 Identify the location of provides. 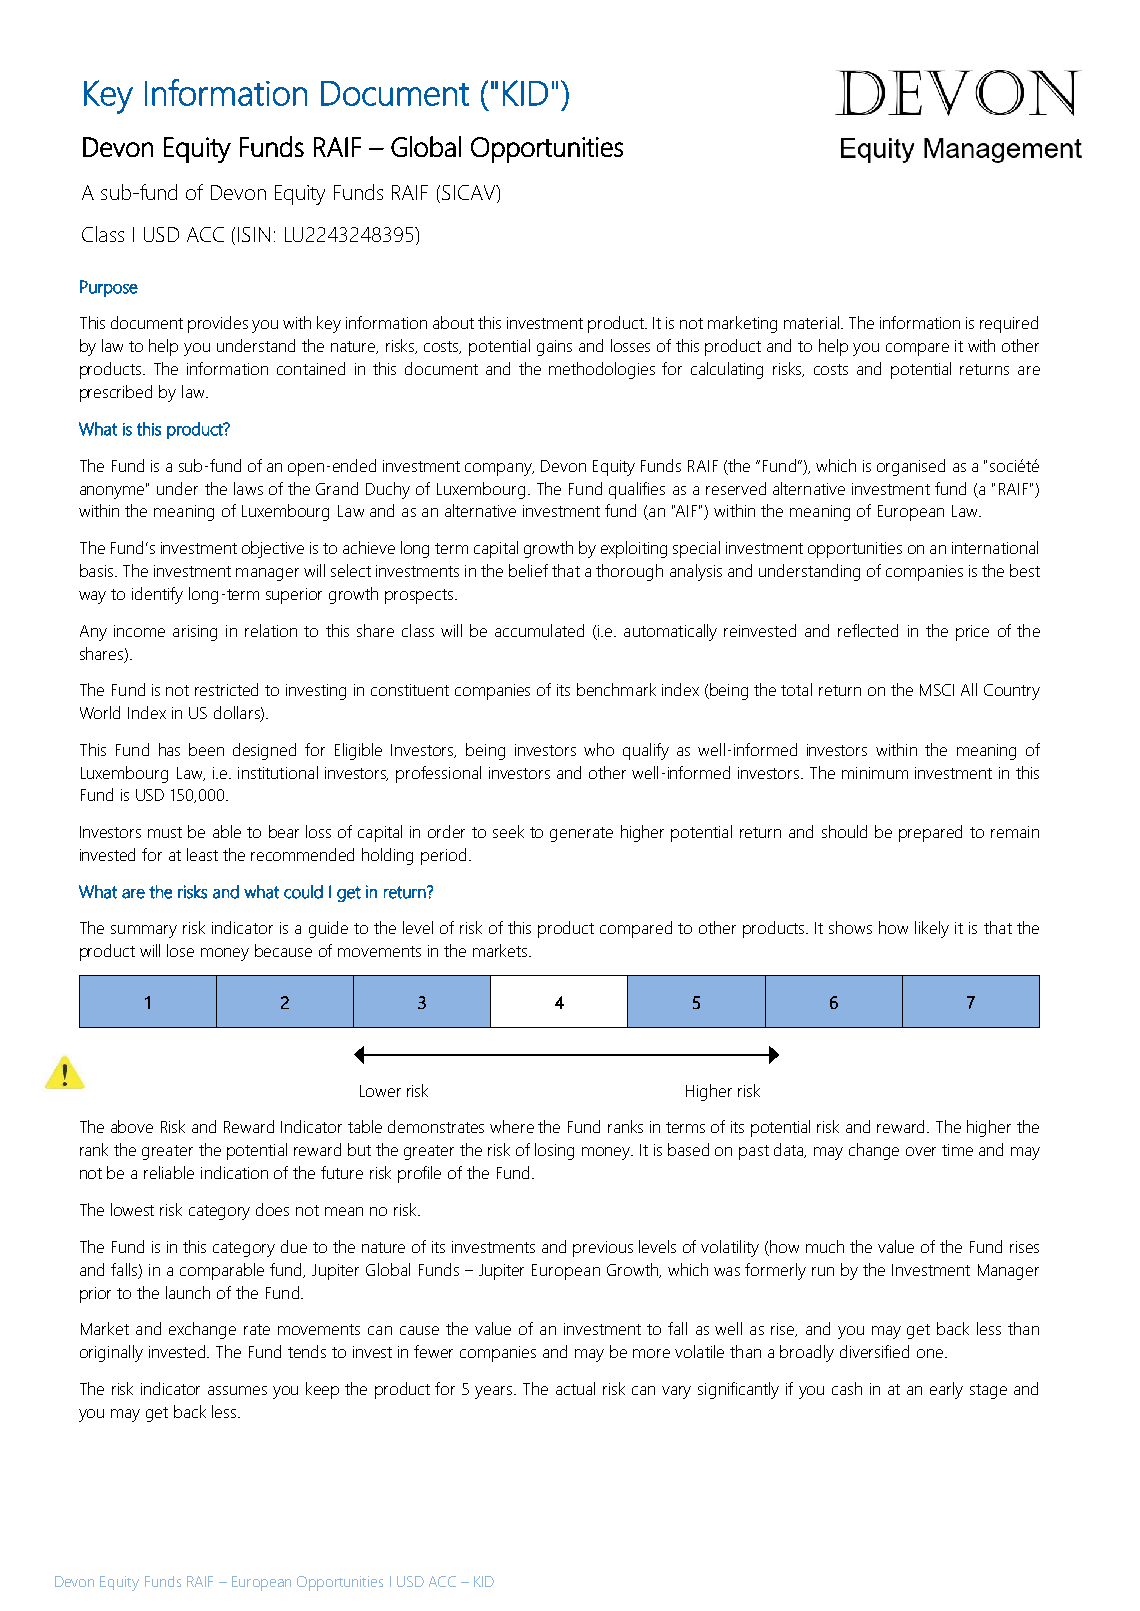
(218, 324).
